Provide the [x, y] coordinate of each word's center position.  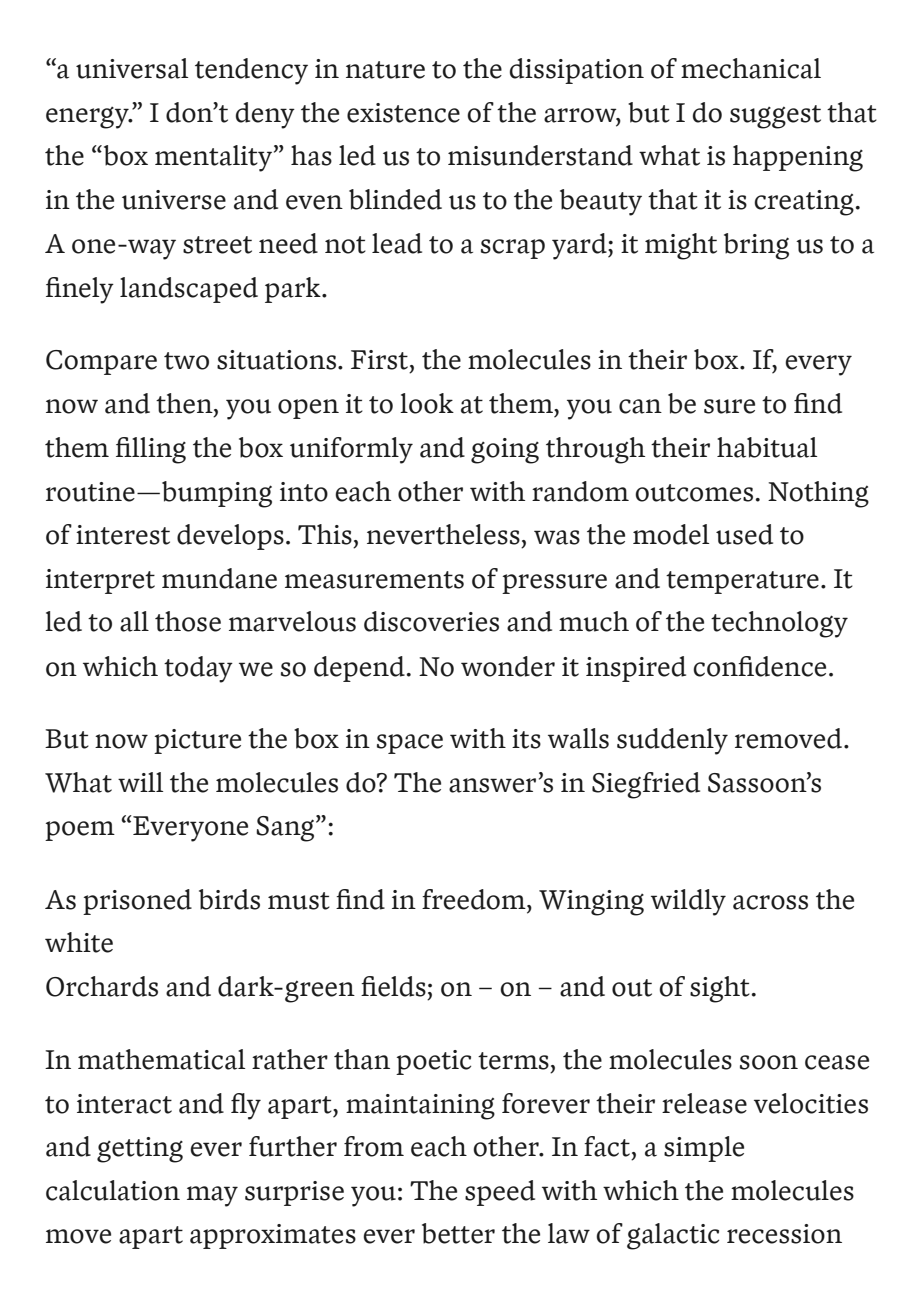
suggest [775, 117]
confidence [759, 666]
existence [403, 113]
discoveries [431, 621]
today [198, 669]
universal [132, 68]
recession [784, 1234]
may [212, 1196]
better [458, 1233]
